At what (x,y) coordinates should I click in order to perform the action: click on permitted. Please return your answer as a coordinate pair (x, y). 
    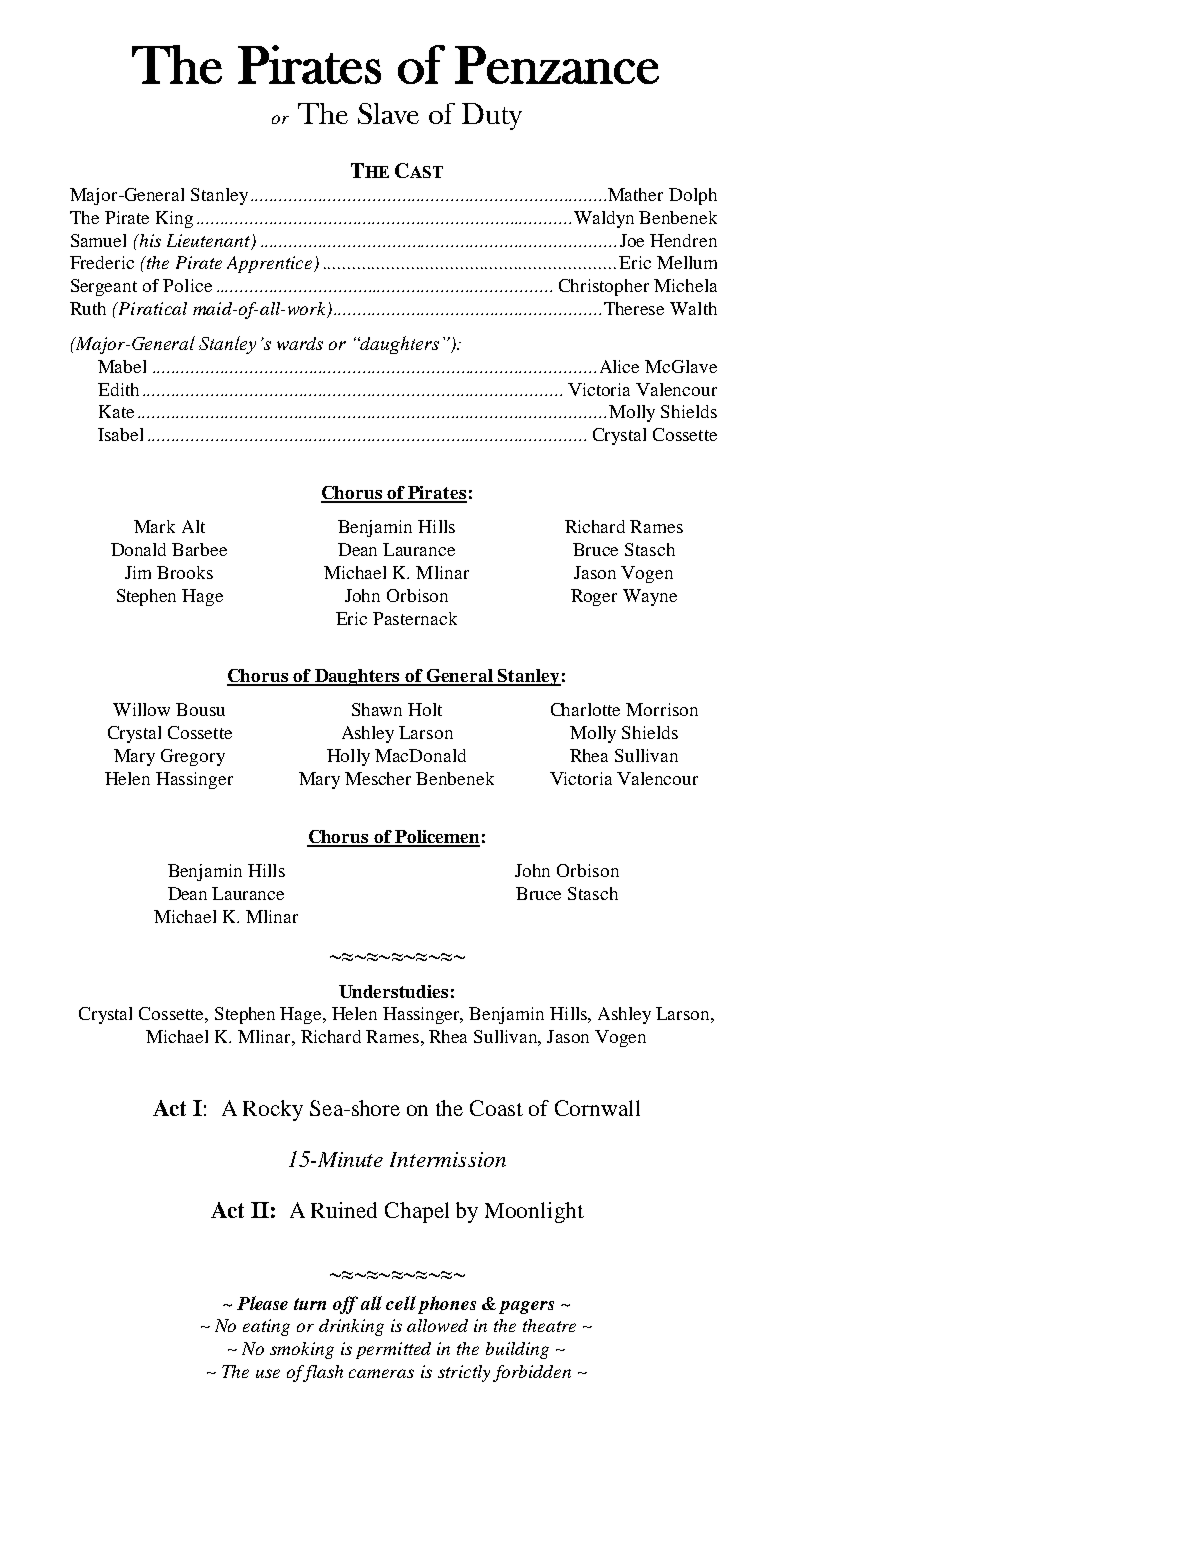
    Looking at the image, I should click on (393, 1350).
